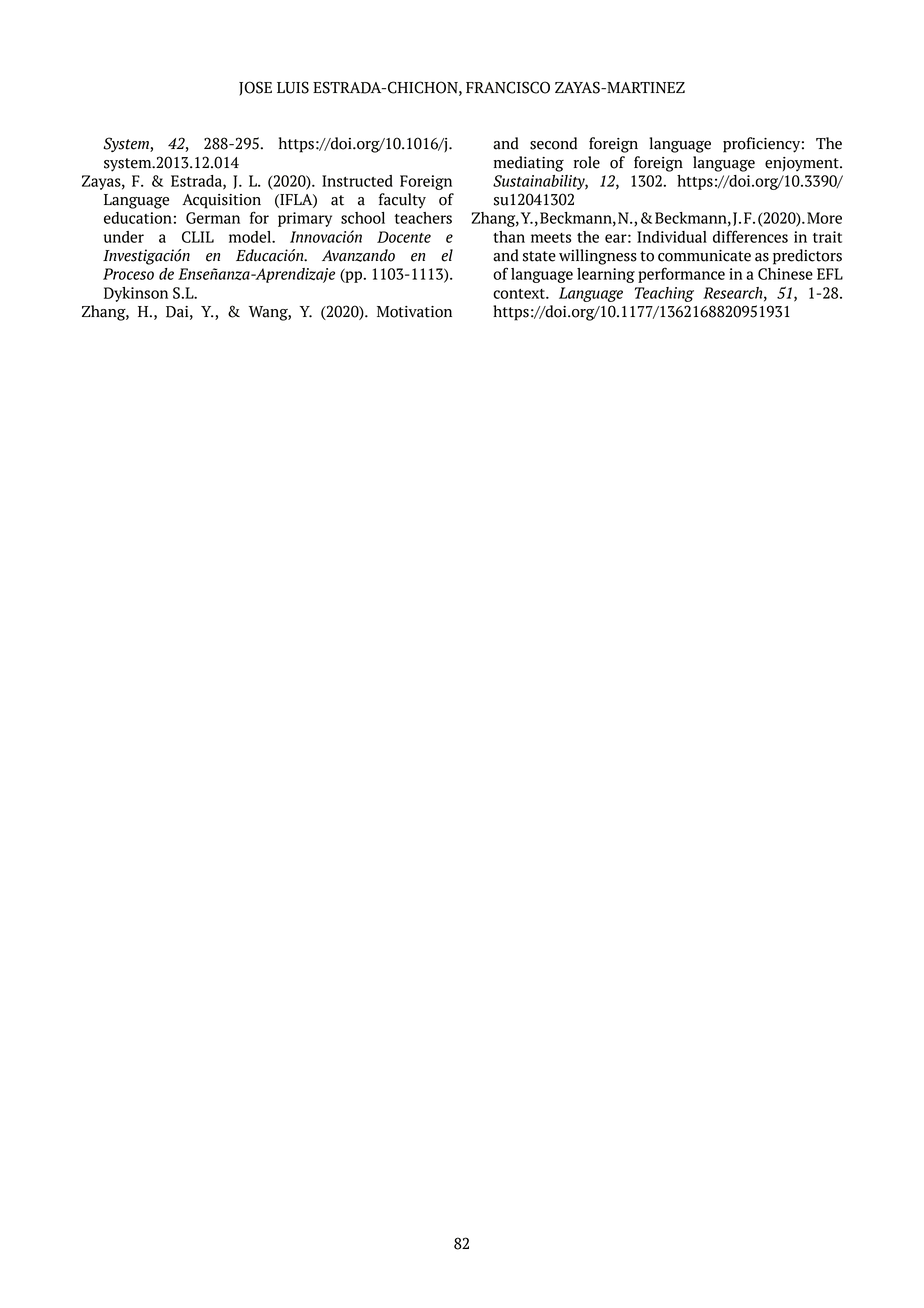 Image resolution: width=924 pixels, height=1308 pixels. What do you see at coordinates (221, 201) in the screenshot?
I see `Acquisition` at bounding box center [221, 201].
